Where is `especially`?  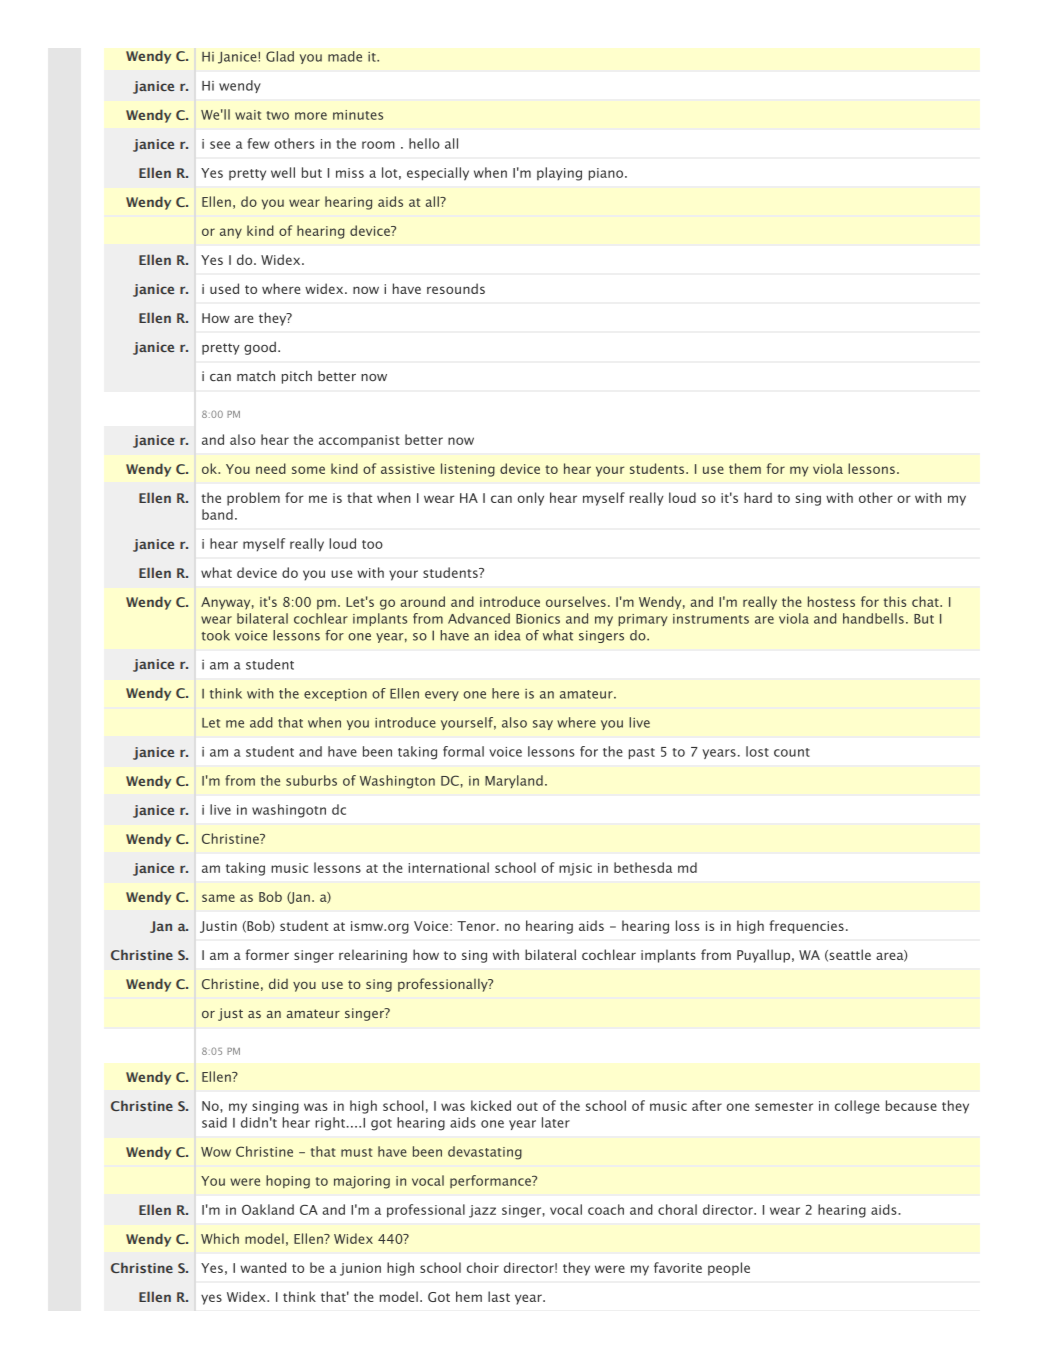
especially is located at coordinates (438, 174).
